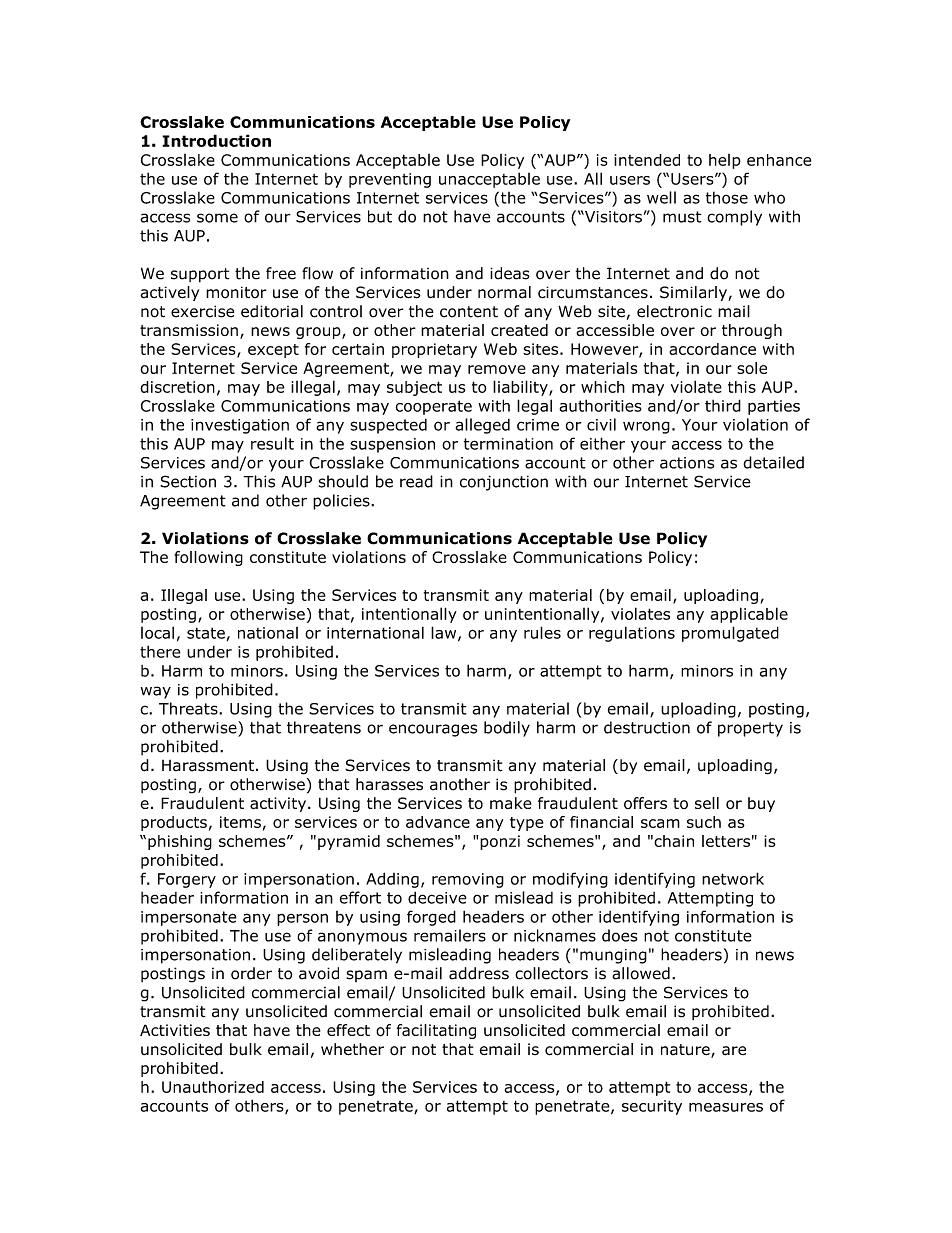 The image size is (952, 1233). Describe the element at coordinates (725, 161) in the screenshot. I see `help` at that location.
